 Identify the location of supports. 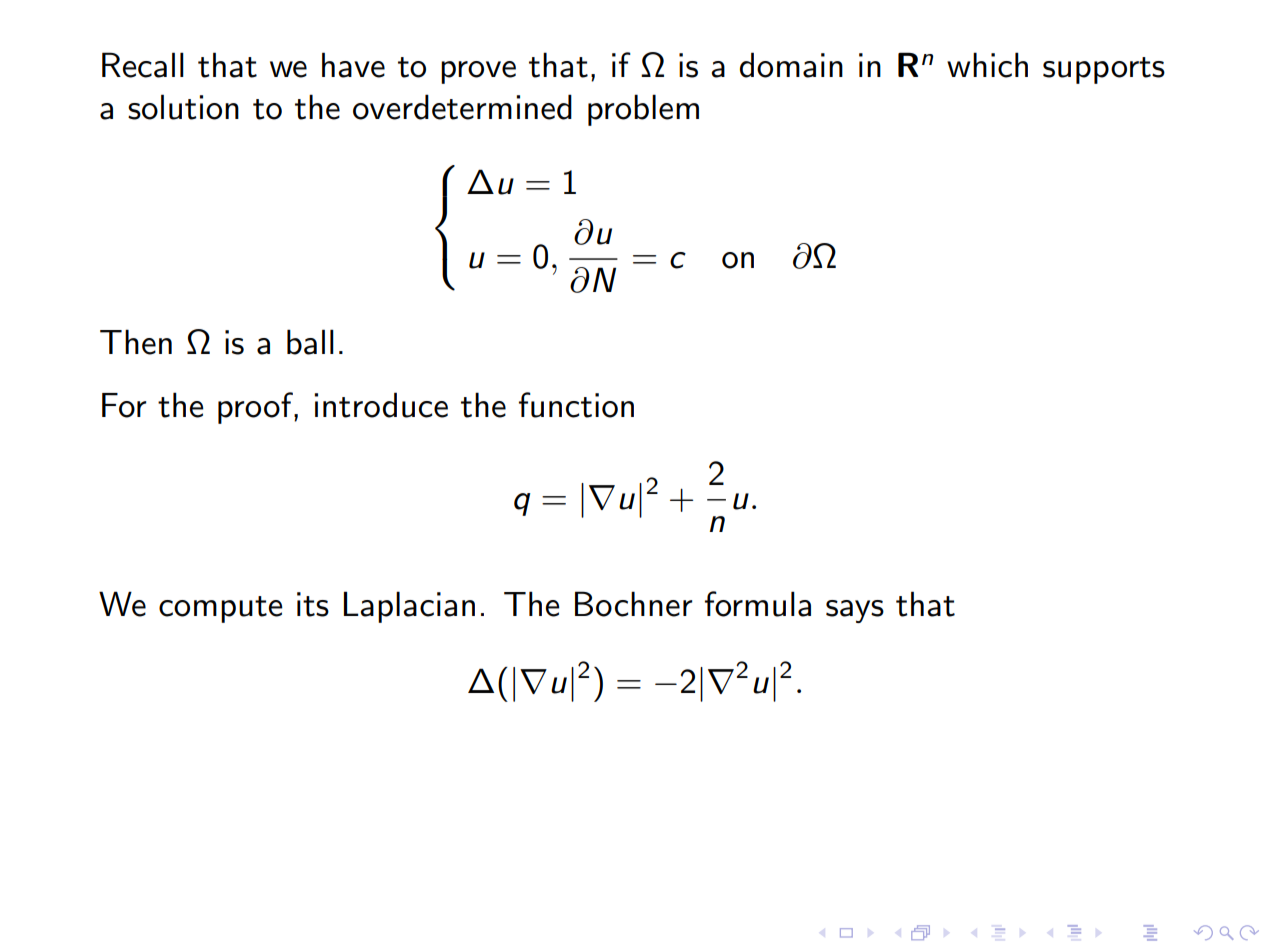
(1104, 70).
